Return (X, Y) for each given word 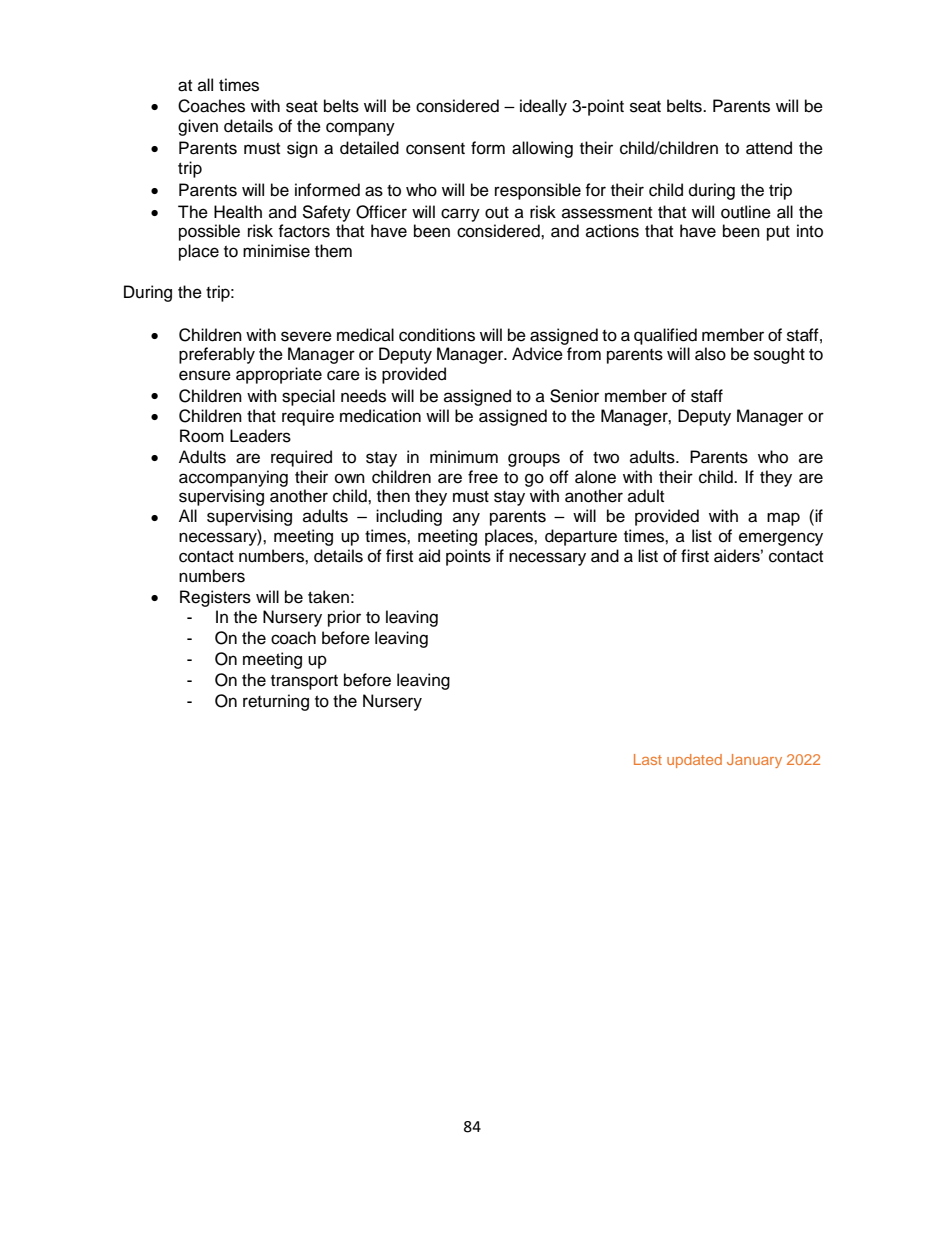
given (198, 127)
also (710, 354)
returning (276, 702)
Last (648, 759)
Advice (537, 354)
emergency (781, 539)
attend (769, 148)
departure (581, 537)
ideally (543, 107)
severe (306, 336)
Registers (215, 598)
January (754, 761)
